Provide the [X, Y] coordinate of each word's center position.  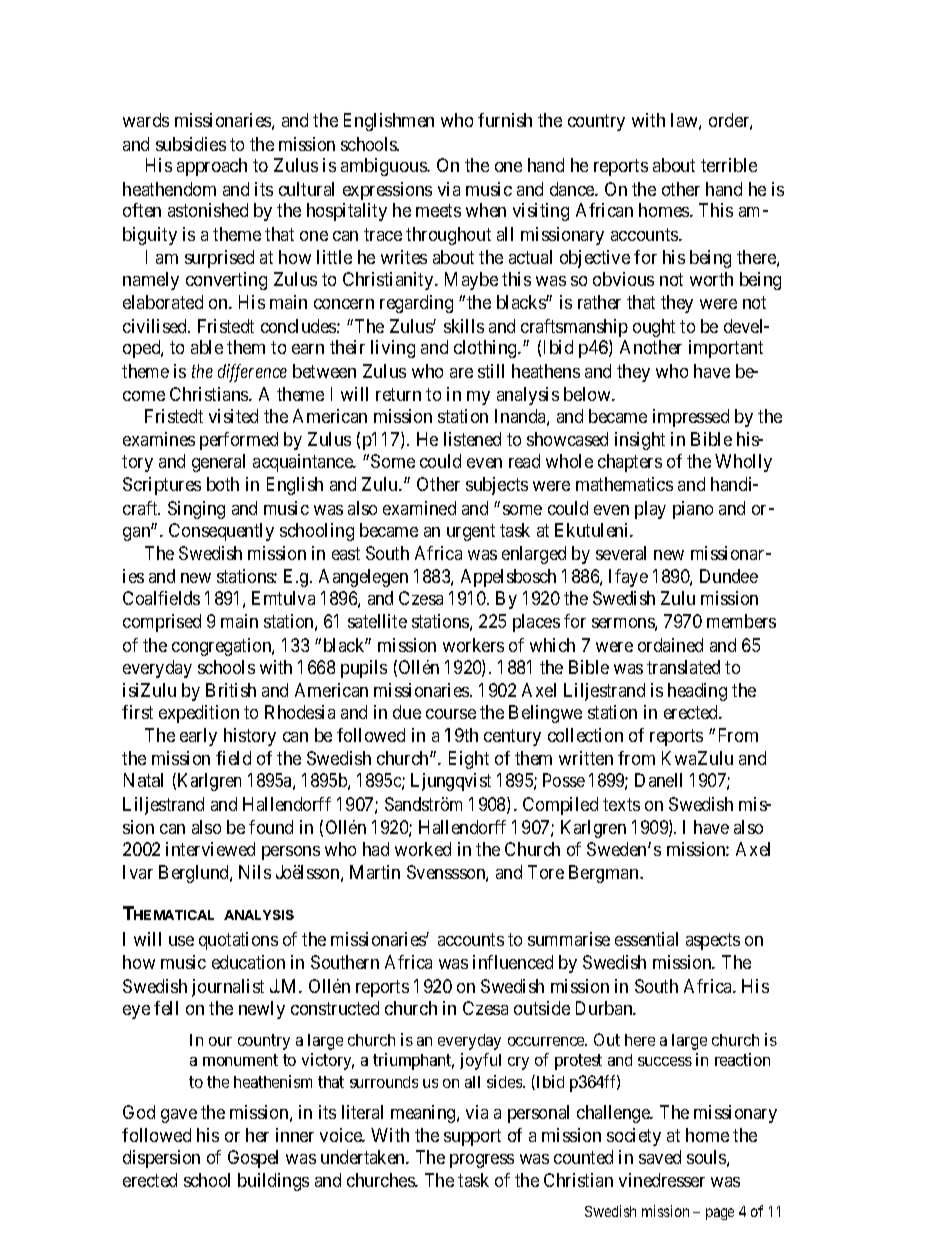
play [650, 510]
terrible [729, 165]
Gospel [253, 1159]
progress [482, 1161]
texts [621, 804]
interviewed [210, 849]
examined [419, 508]
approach [212, 167]
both [223, 484]
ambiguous [384, 167]
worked [423, 849]
